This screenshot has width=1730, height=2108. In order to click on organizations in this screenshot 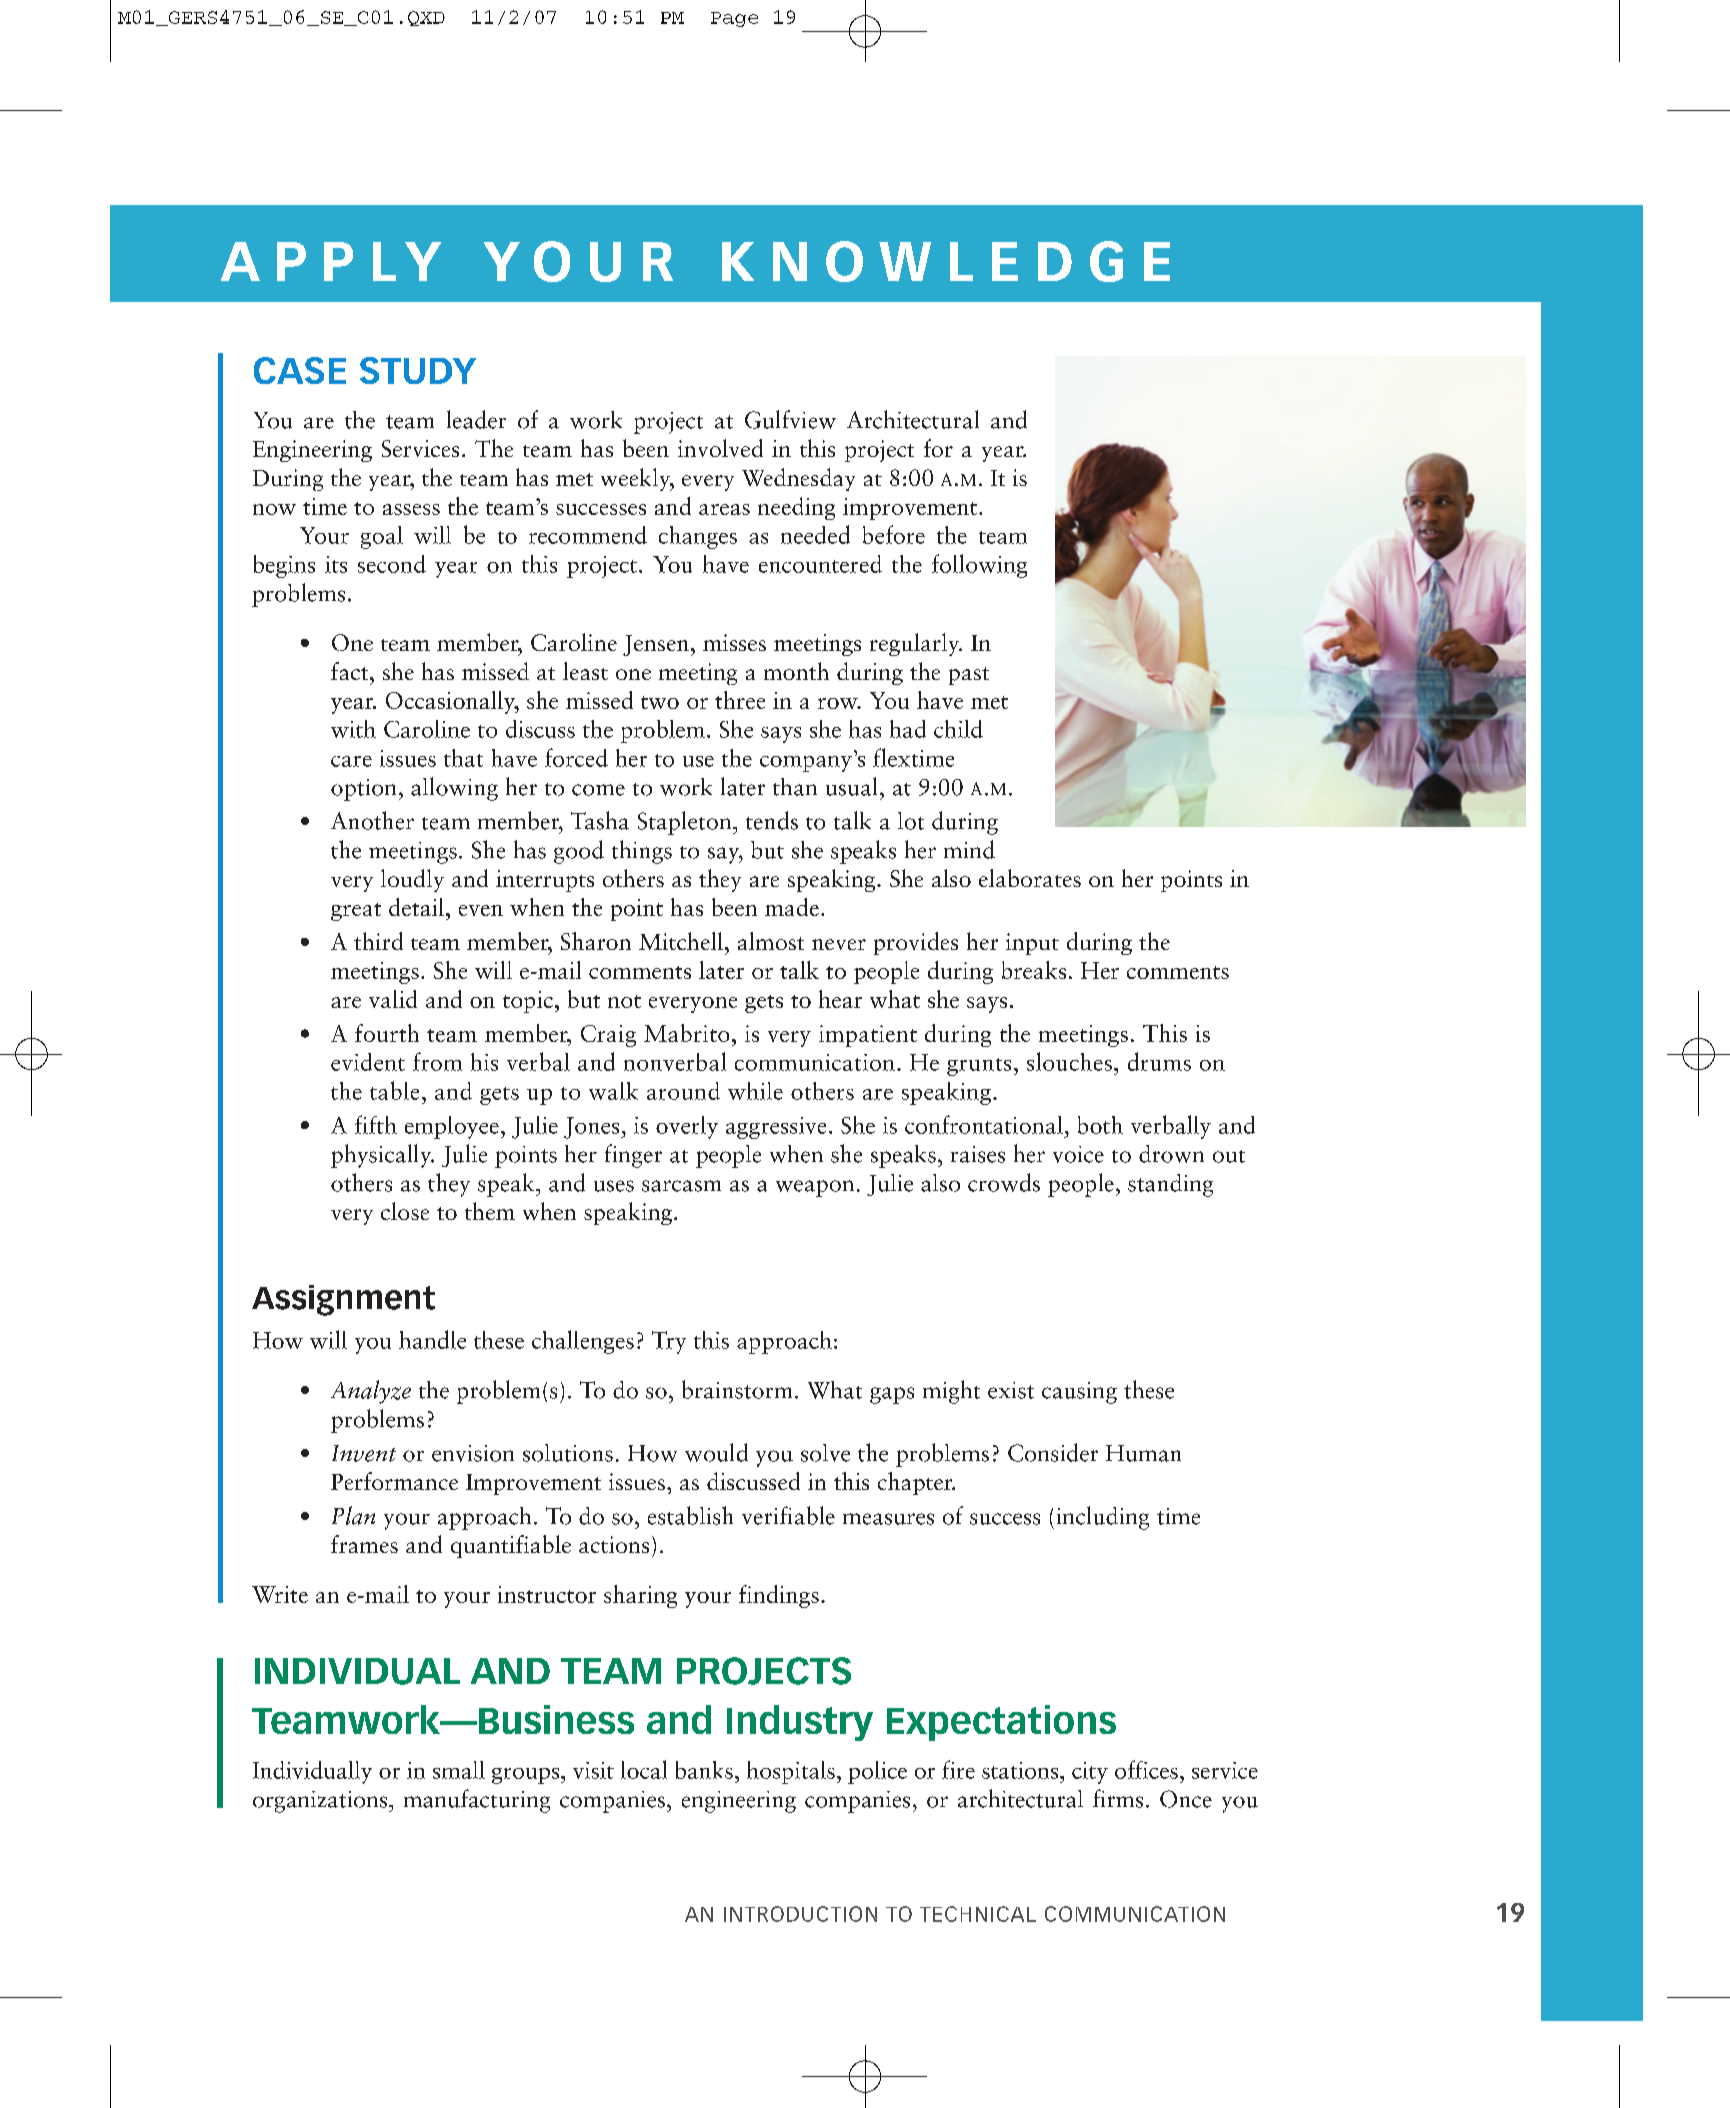, I will do `click(321, 1802)`.
